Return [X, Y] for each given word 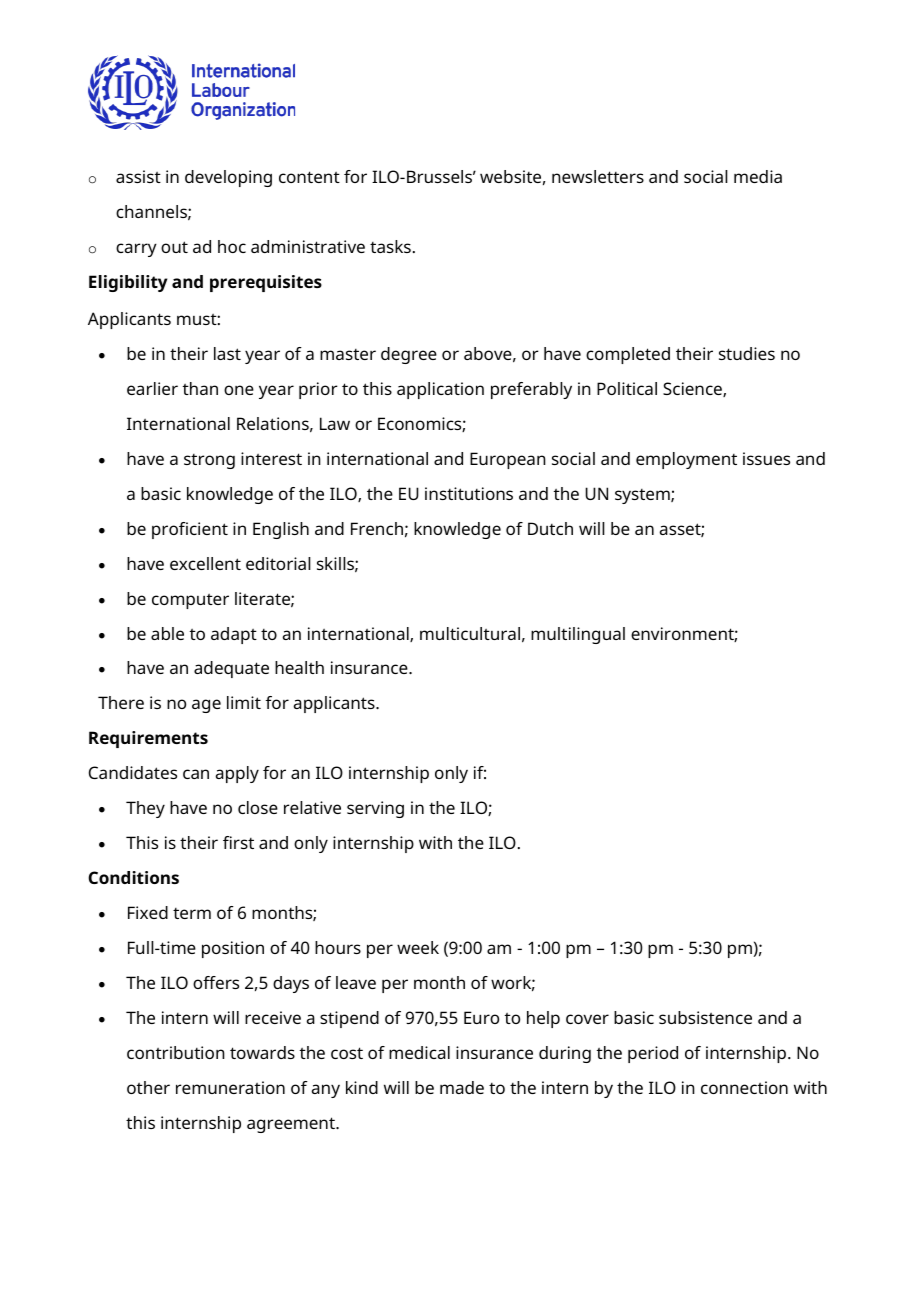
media [758, 176]
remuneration [230, 1087]
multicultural [470, 633]
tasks [390, 246]
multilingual [578, 635]
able [167, 633]
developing [228, 178]
